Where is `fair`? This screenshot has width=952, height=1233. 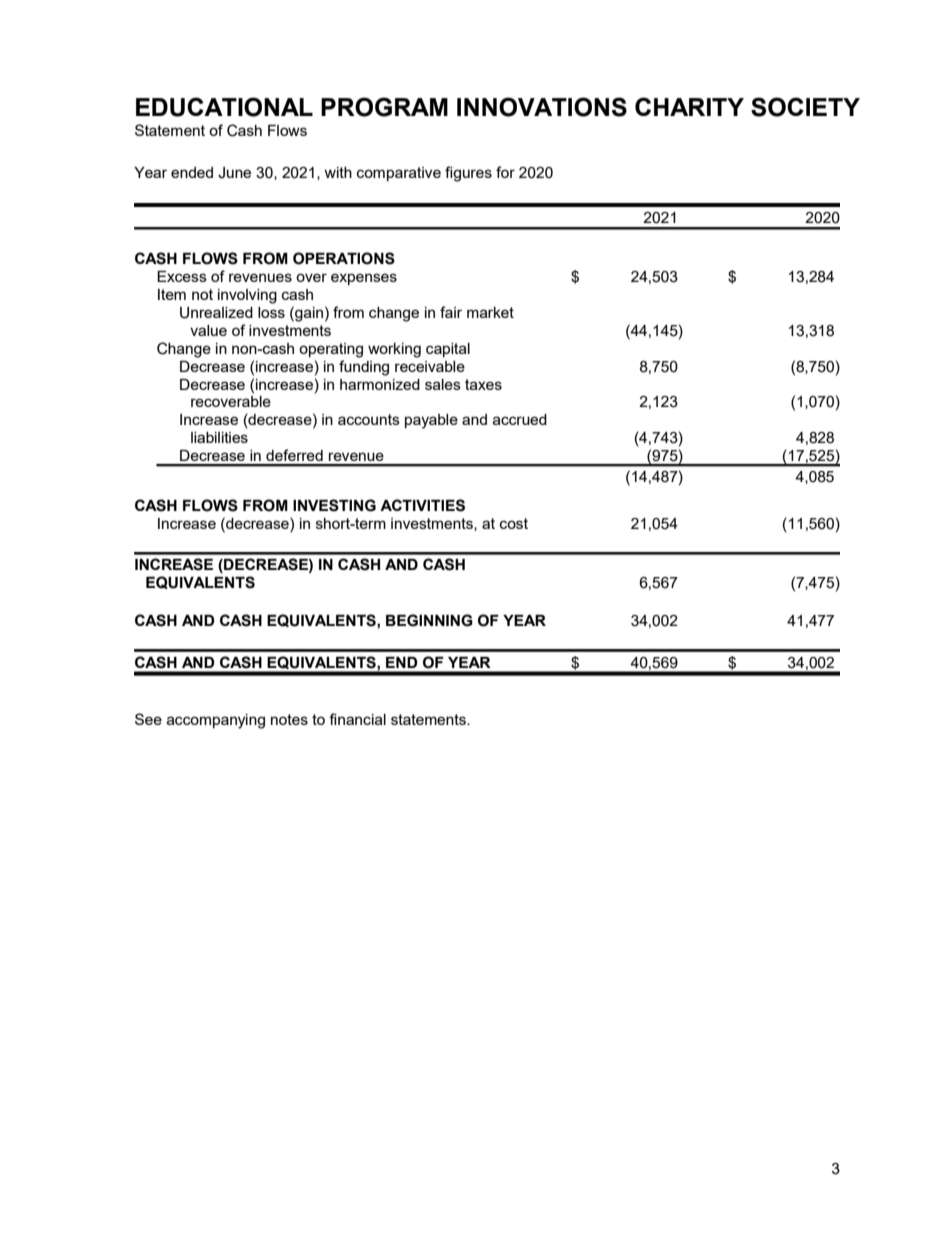
fair is located at coordinates (451, 312).
